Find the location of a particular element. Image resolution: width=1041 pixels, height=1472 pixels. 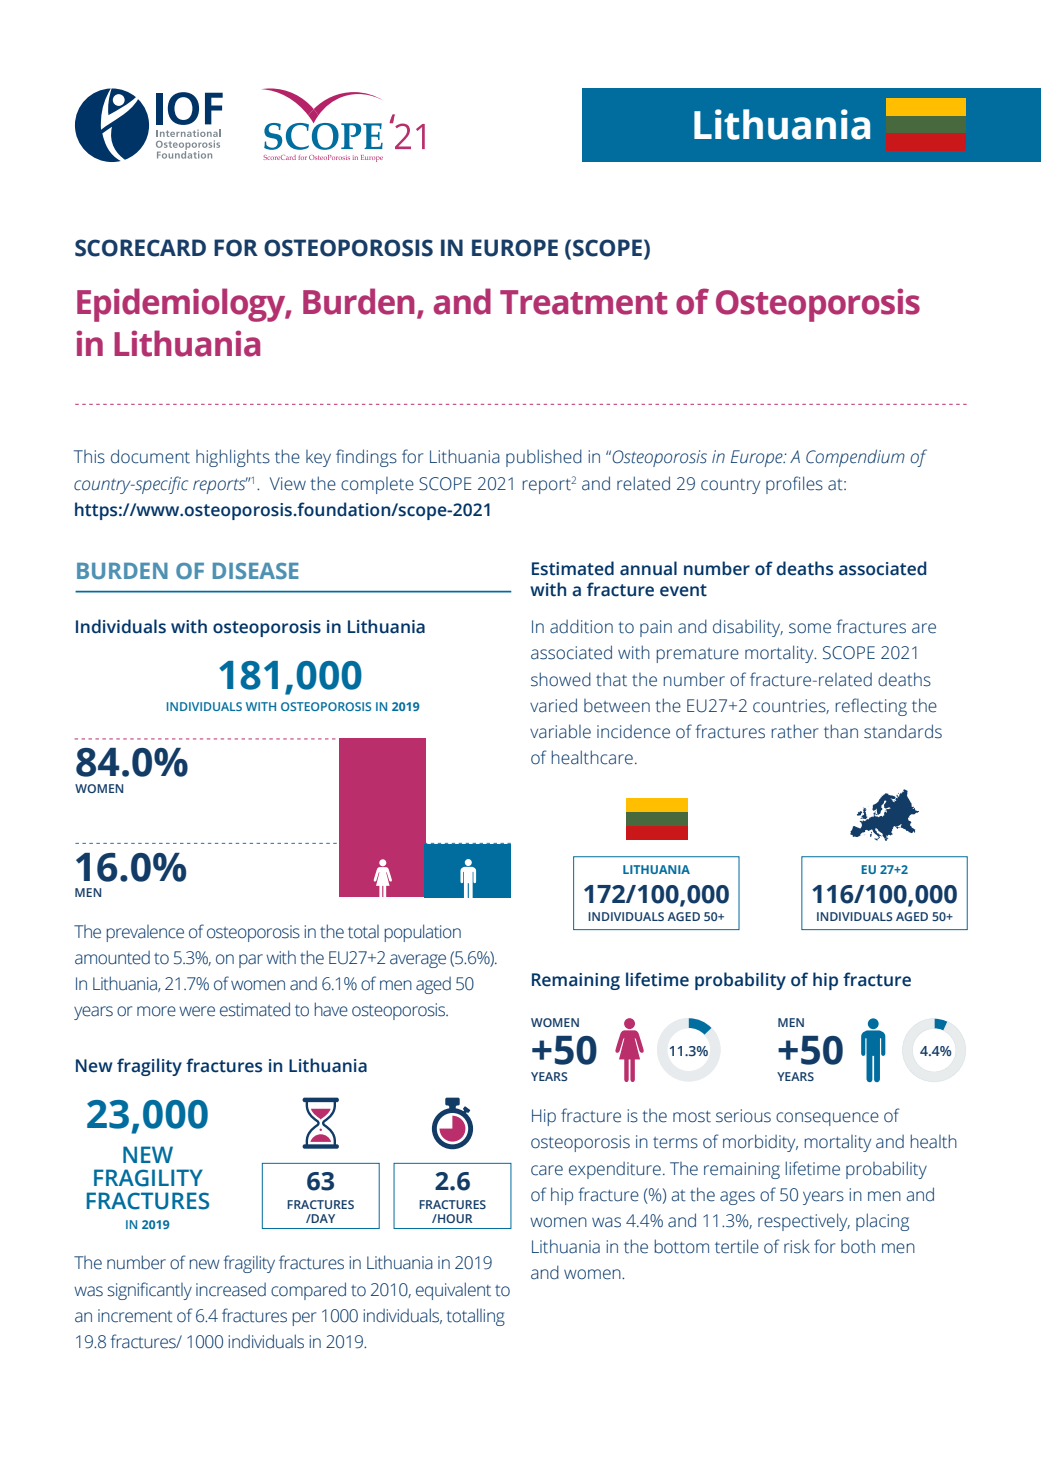

consequence is located at coordinates (827, 1119).
